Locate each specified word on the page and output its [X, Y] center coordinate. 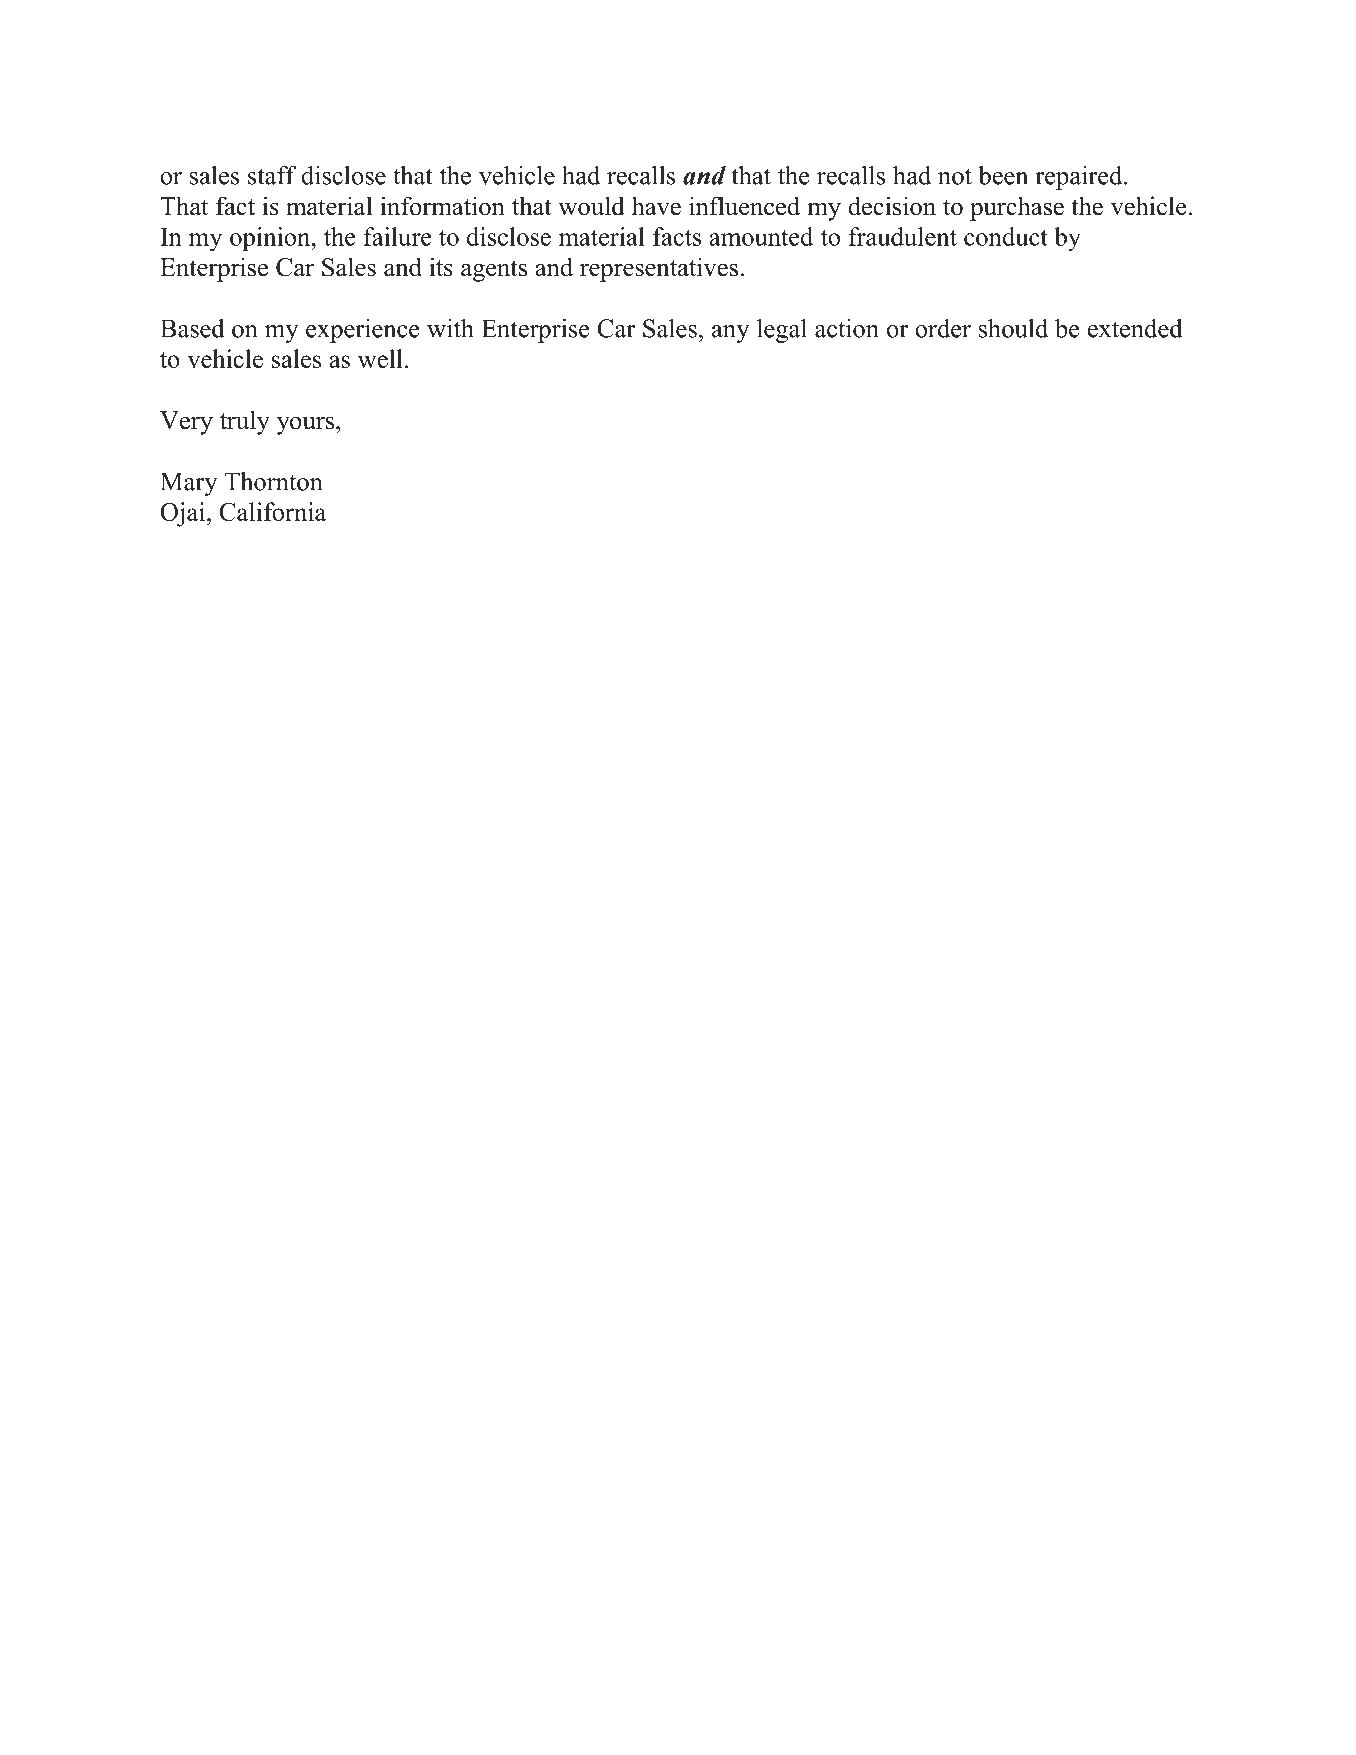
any [731, 334]
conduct [1006, 236]
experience [363, 331]
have [656, 206]
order [943, 328]
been [1003, 175]
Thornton [273, 481]
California [272, 511]
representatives [659, 269]
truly [245, 422]
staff [272, 175]
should [1013, 328]
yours [307, 425]
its [441, 267]
